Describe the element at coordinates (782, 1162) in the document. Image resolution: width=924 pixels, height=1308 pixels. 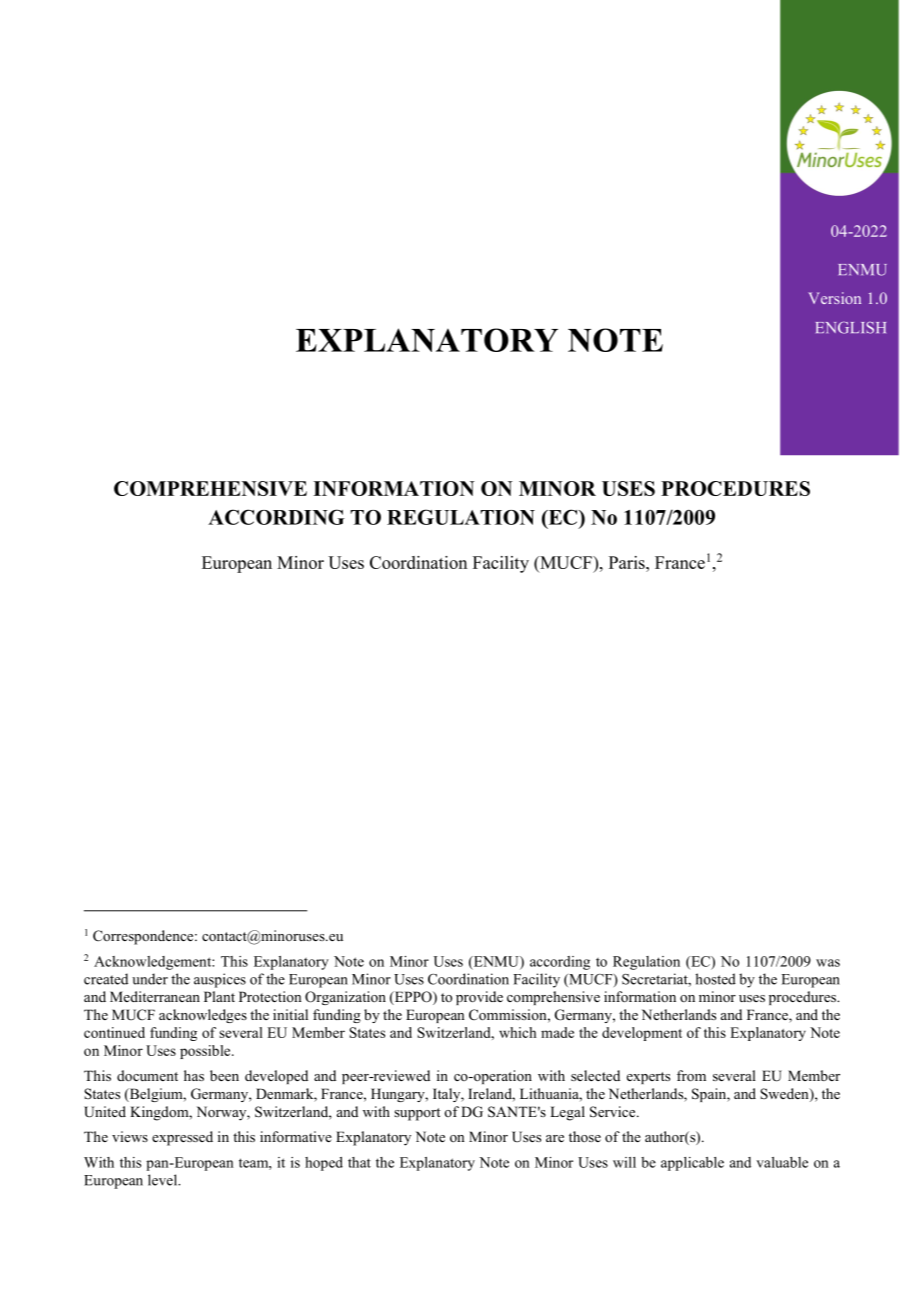
I see `valuable` at that location.
